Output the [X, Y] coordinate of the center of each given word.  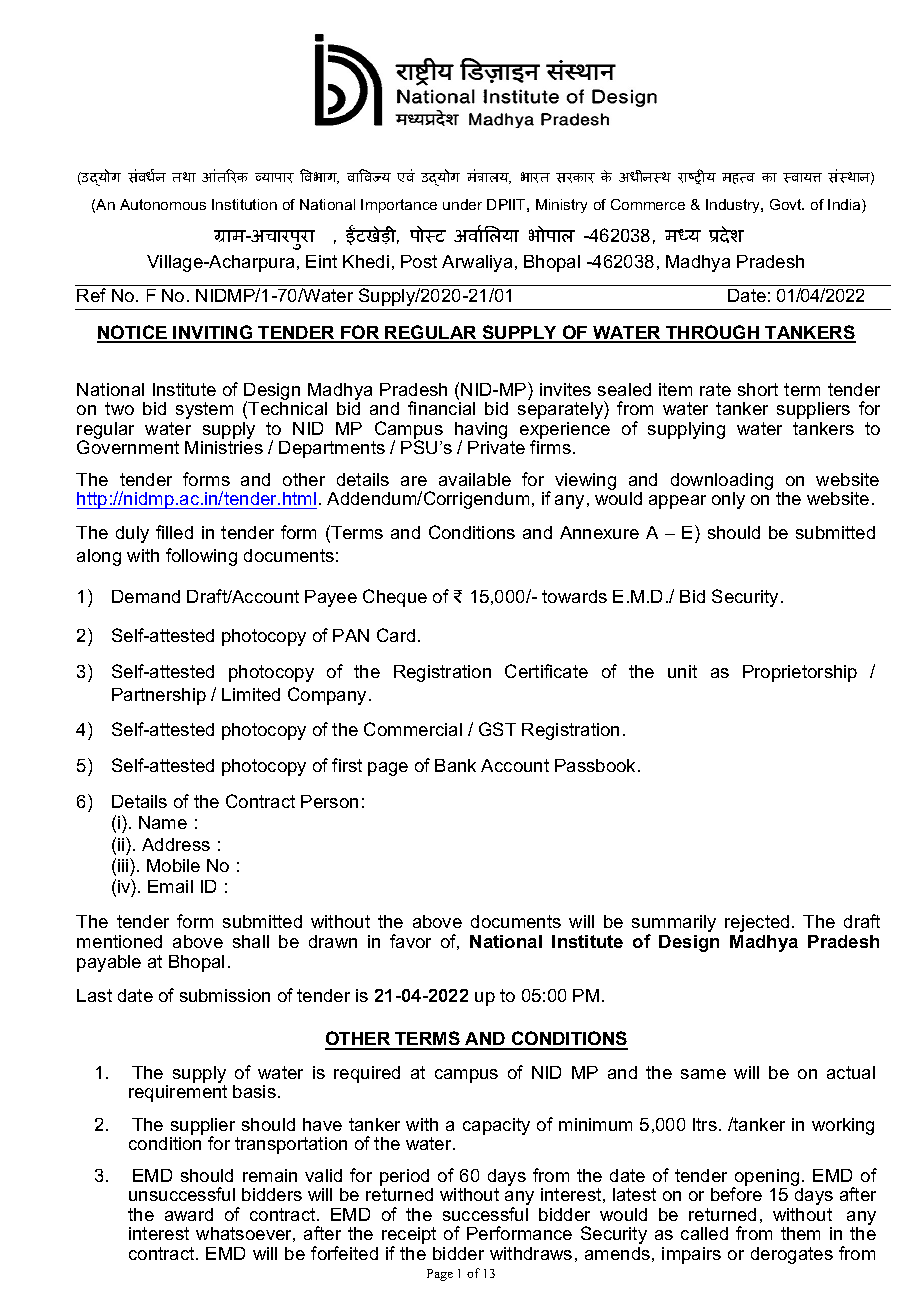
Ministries [224, 447]
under [462, 204]
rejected [757, 923]
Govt [787, 204]
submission [225, 995]
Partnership [159, 696]
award [189, 1214]
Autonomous [163, 204]
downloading [722, 483]
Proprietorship [800, 673]
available [475, 479]
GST [497, 729]
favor [410, 941]
